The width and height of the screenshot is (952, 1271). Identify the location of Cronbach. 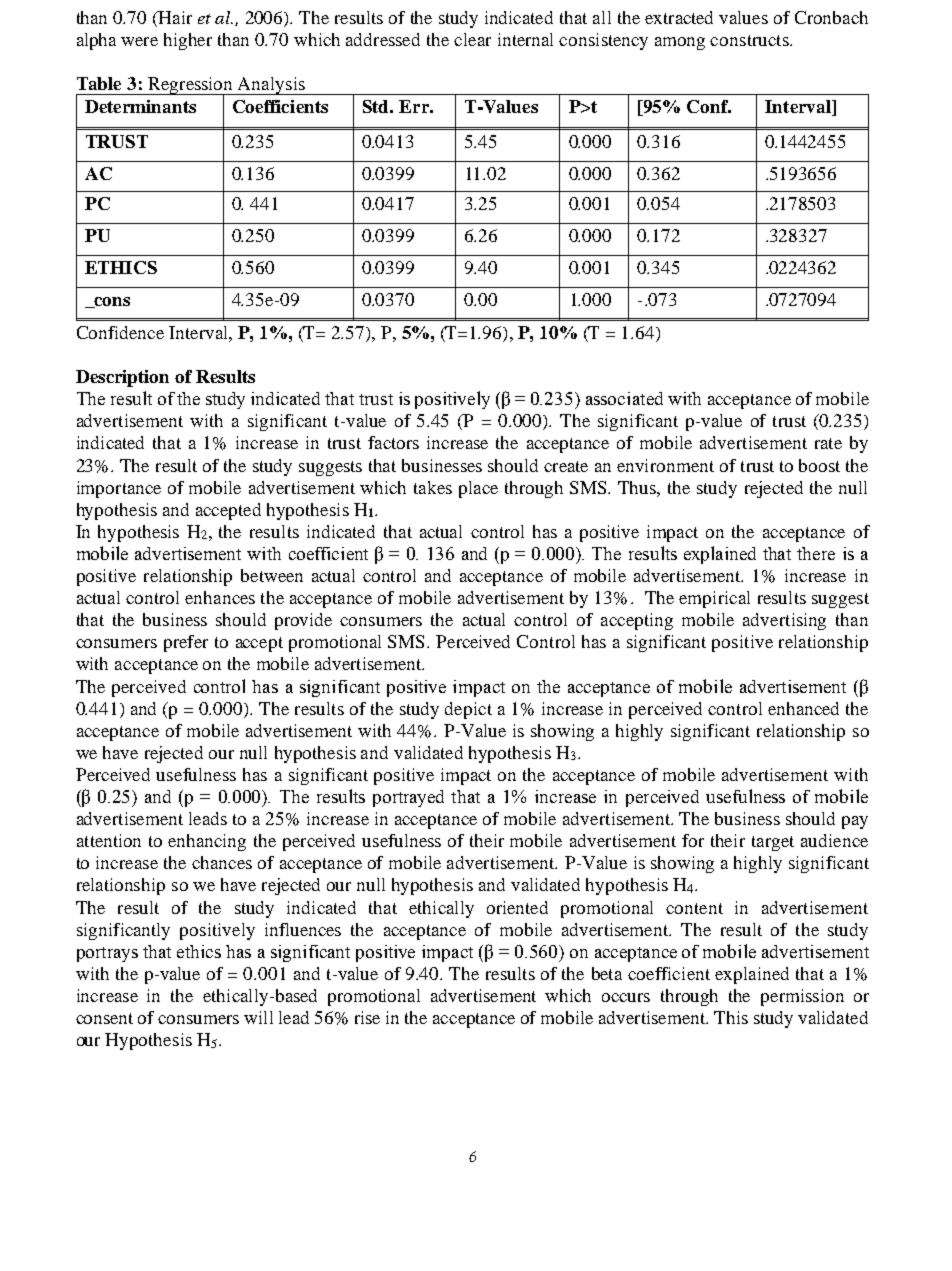
(831, 17).
